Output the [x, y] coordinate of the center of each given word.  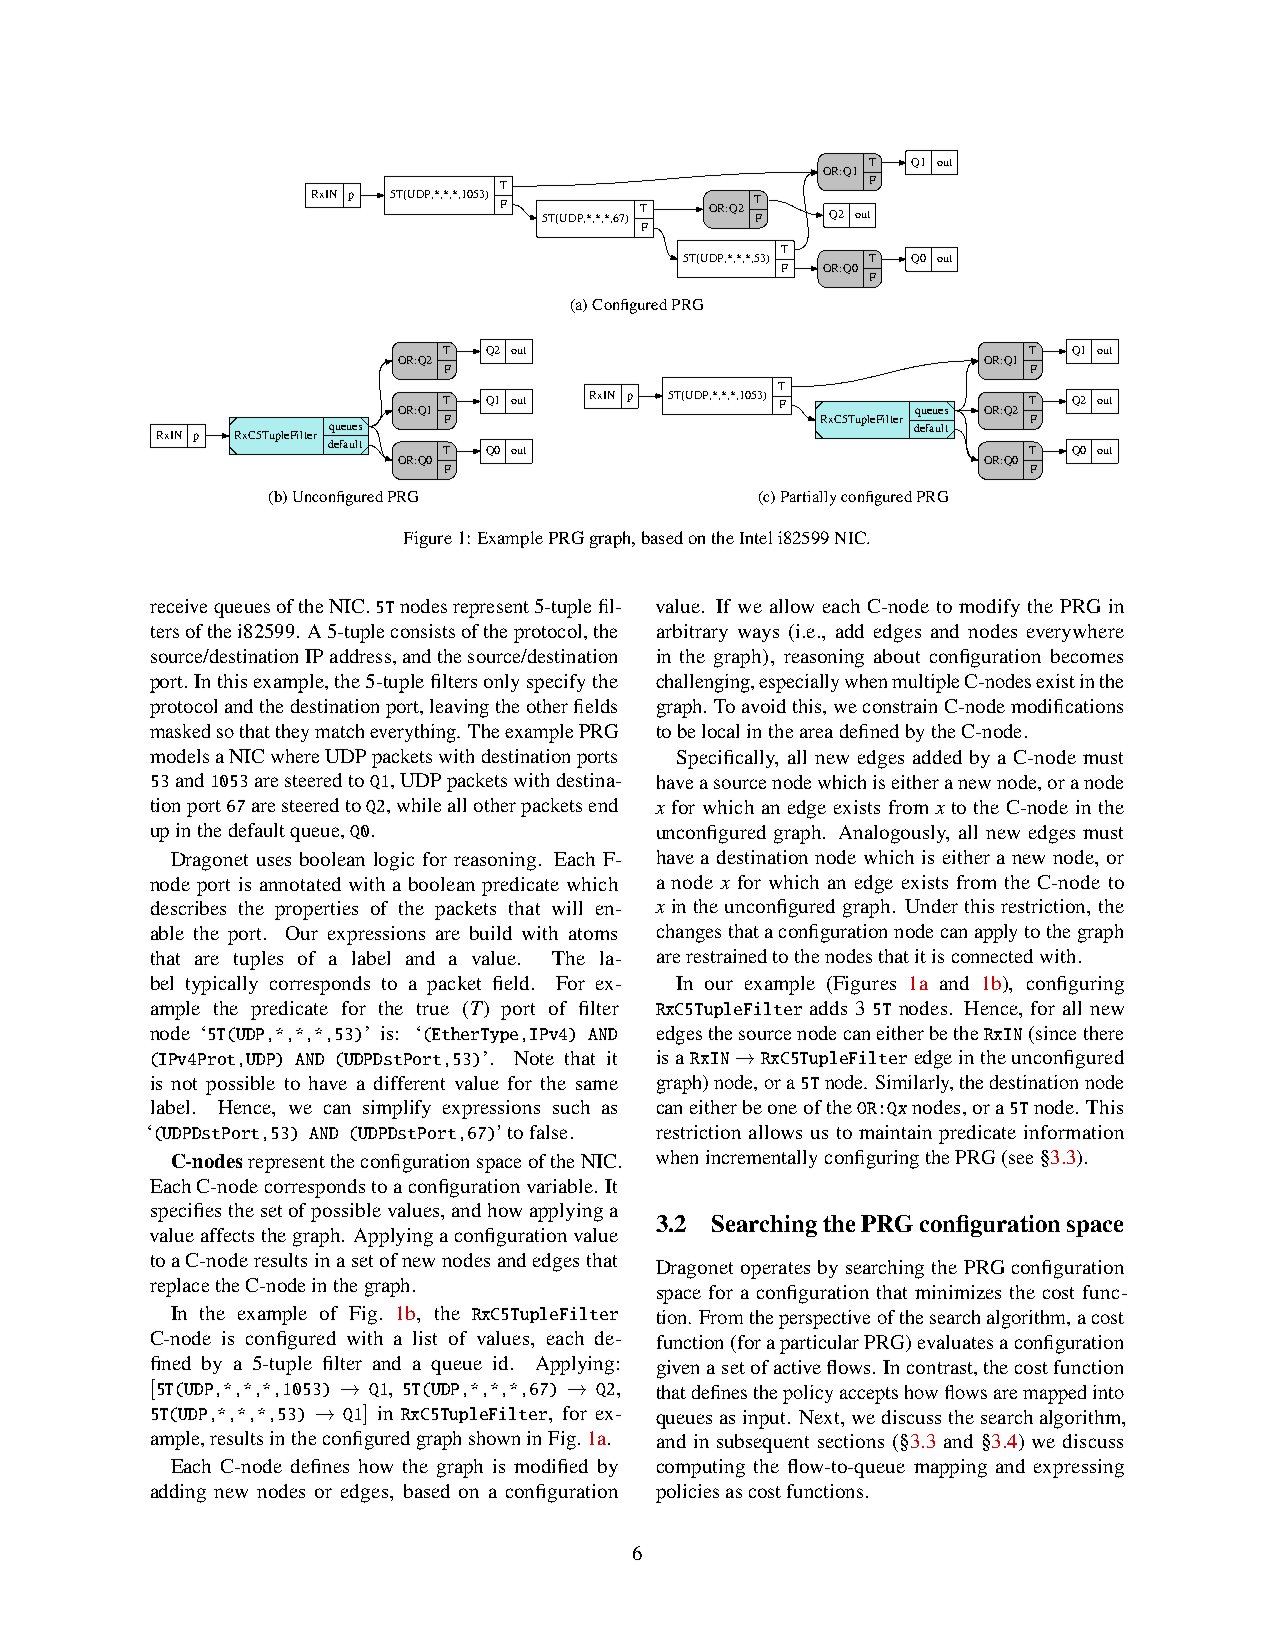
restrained [726, 956]
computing [701, 1468]
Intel [756, 537]
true [433, 1009]
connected [992, 956]
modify [989, 608]
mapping [950, 1468]
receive [178, 606]
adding [178, 1493]
